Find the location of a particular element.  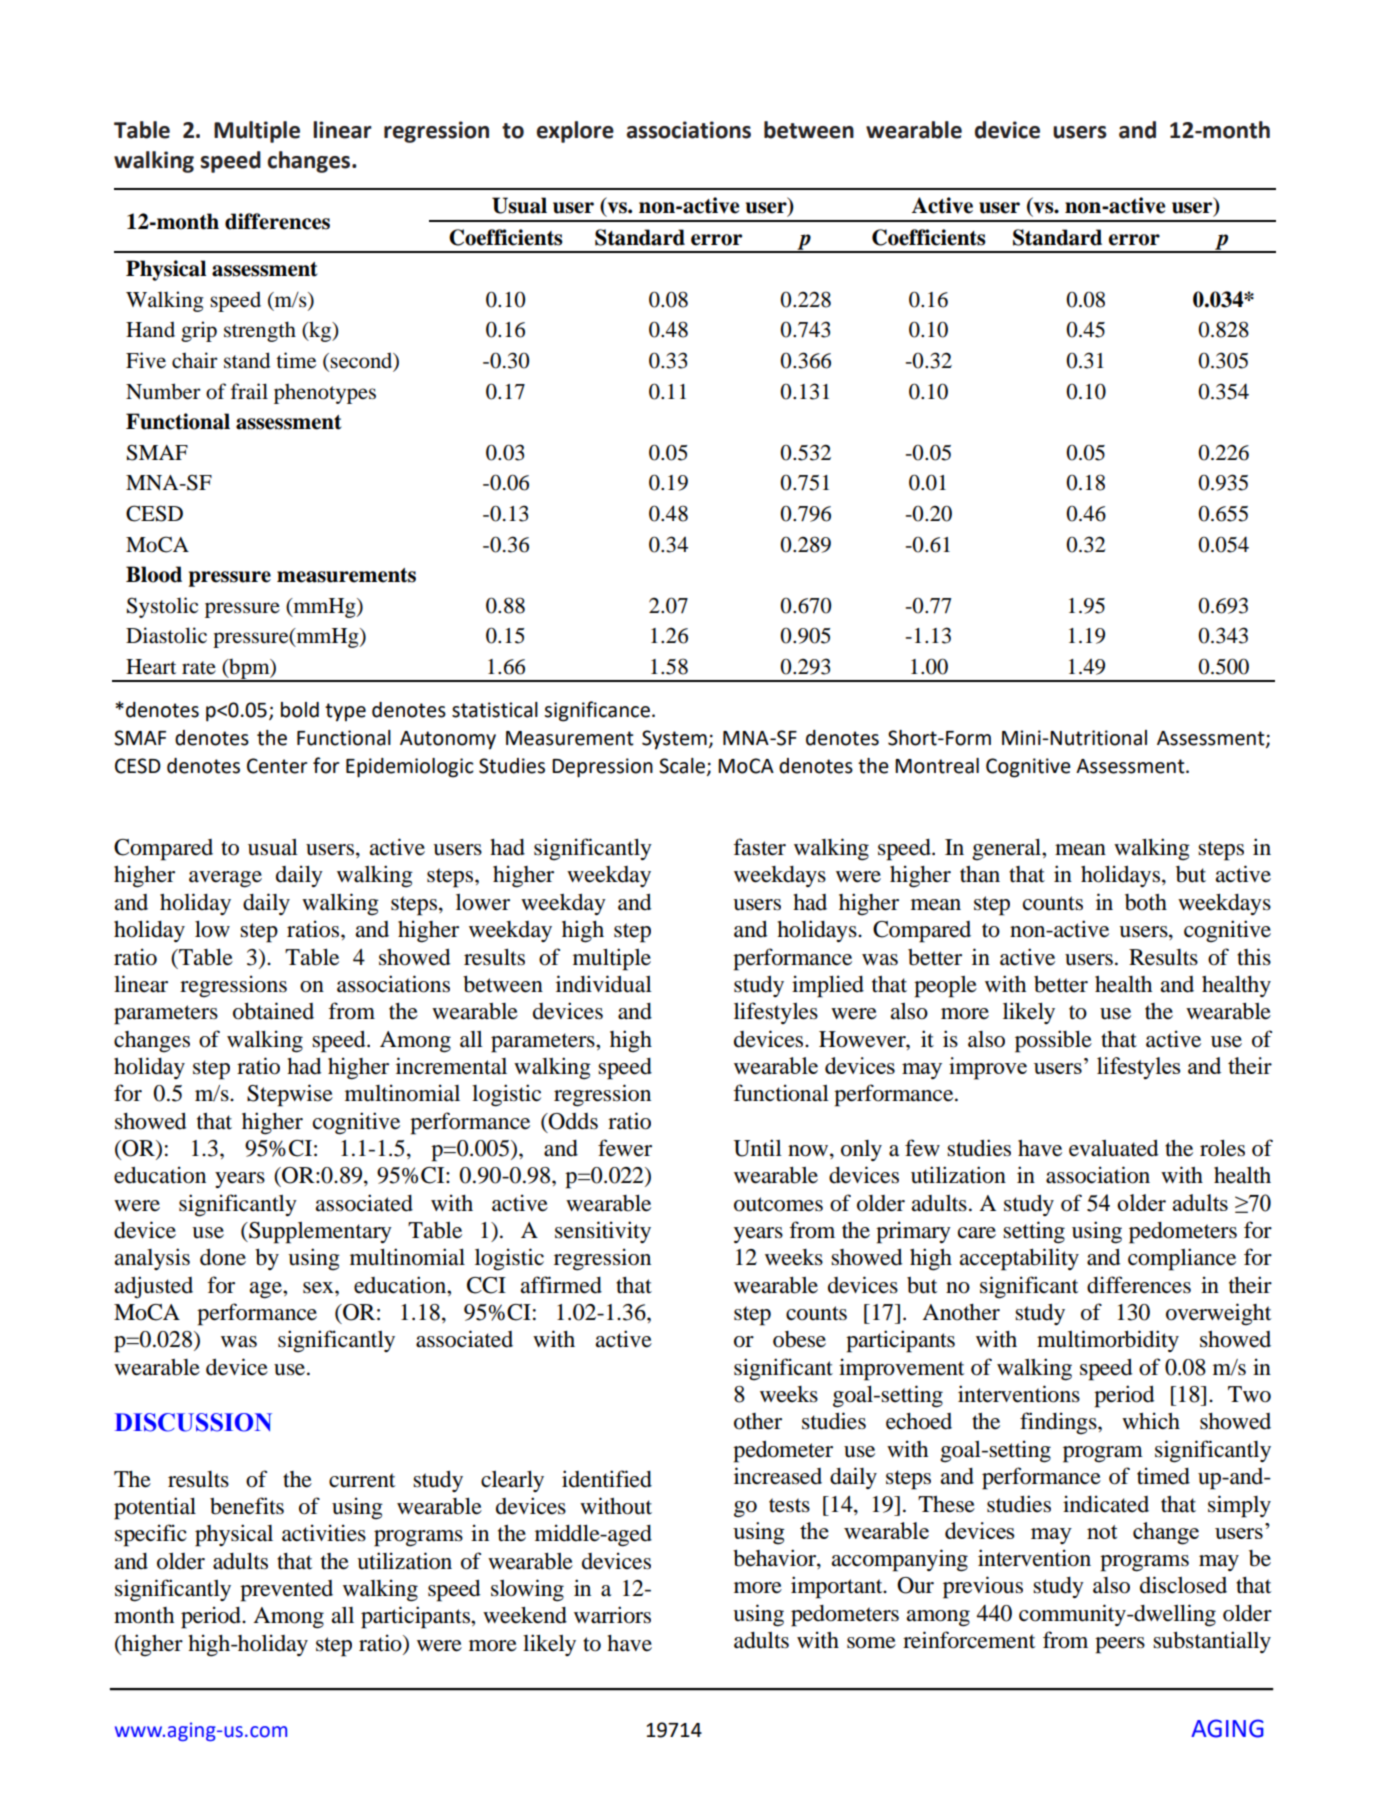

general is located at coordinates (1007, 850).
